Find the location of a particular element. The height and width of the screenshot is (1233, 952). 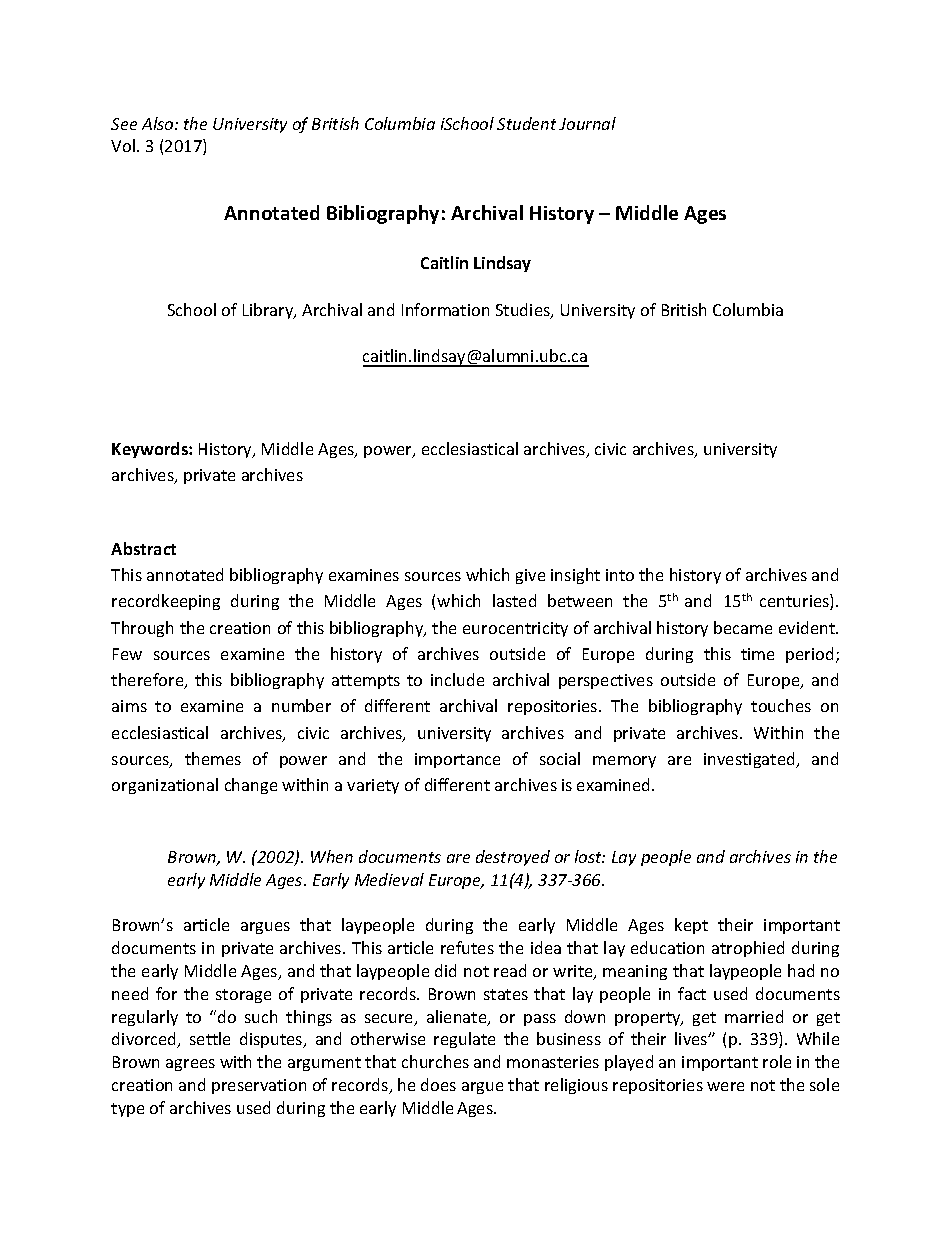

Journal is located at coordinates (587, 123).
